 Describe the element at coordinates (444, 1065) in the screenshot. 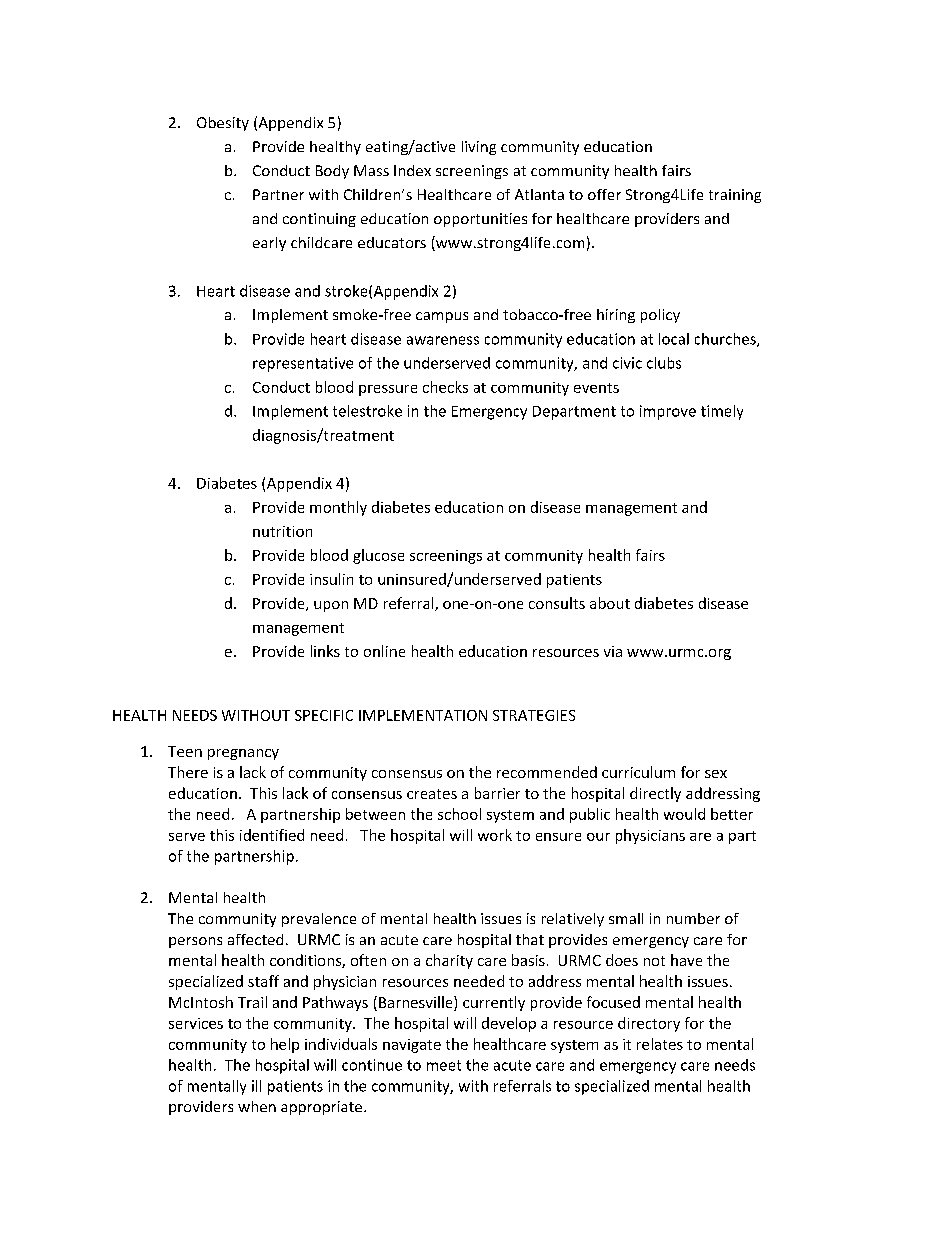

I see `meet` at that location.
